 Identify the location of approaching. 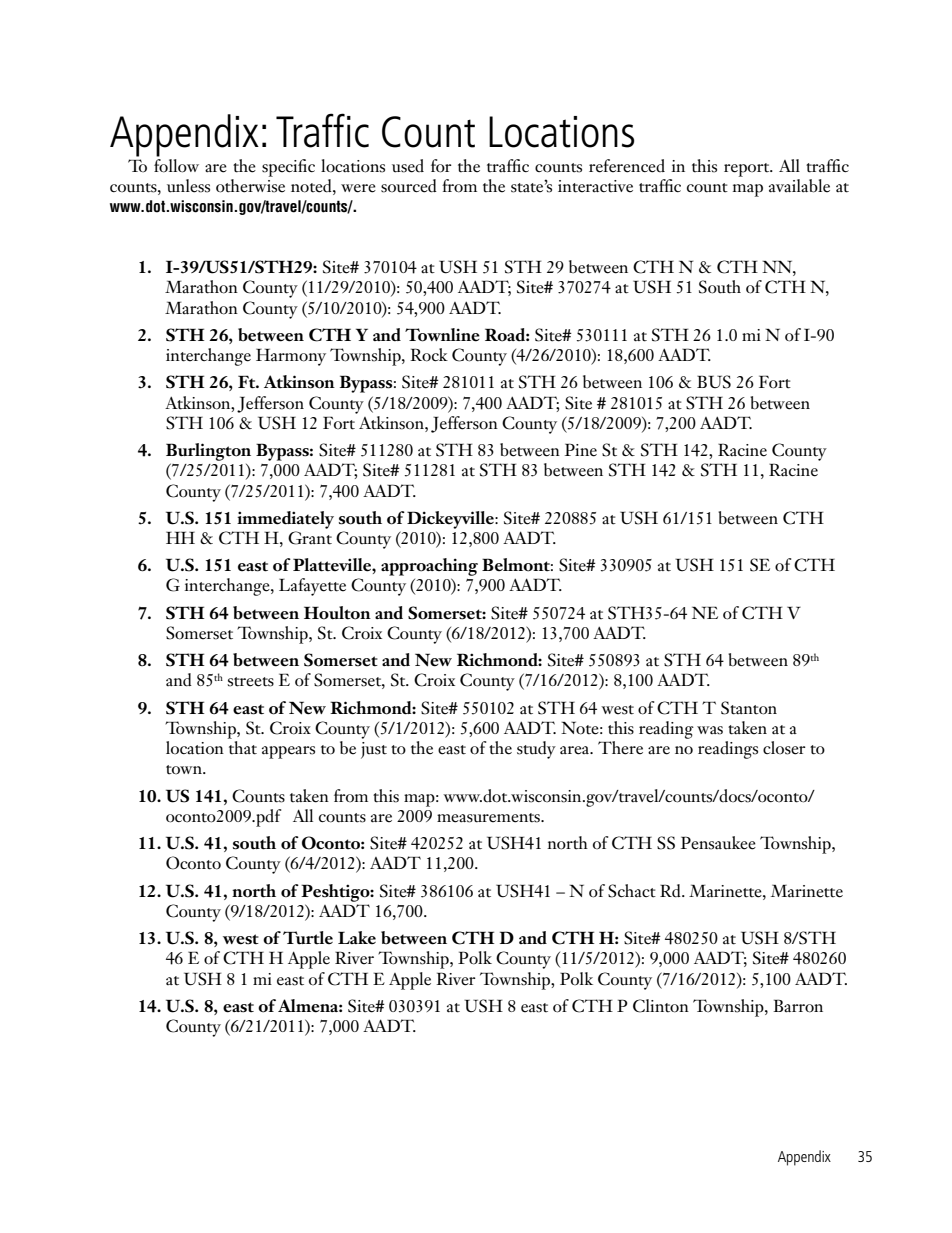
(429, 567).
